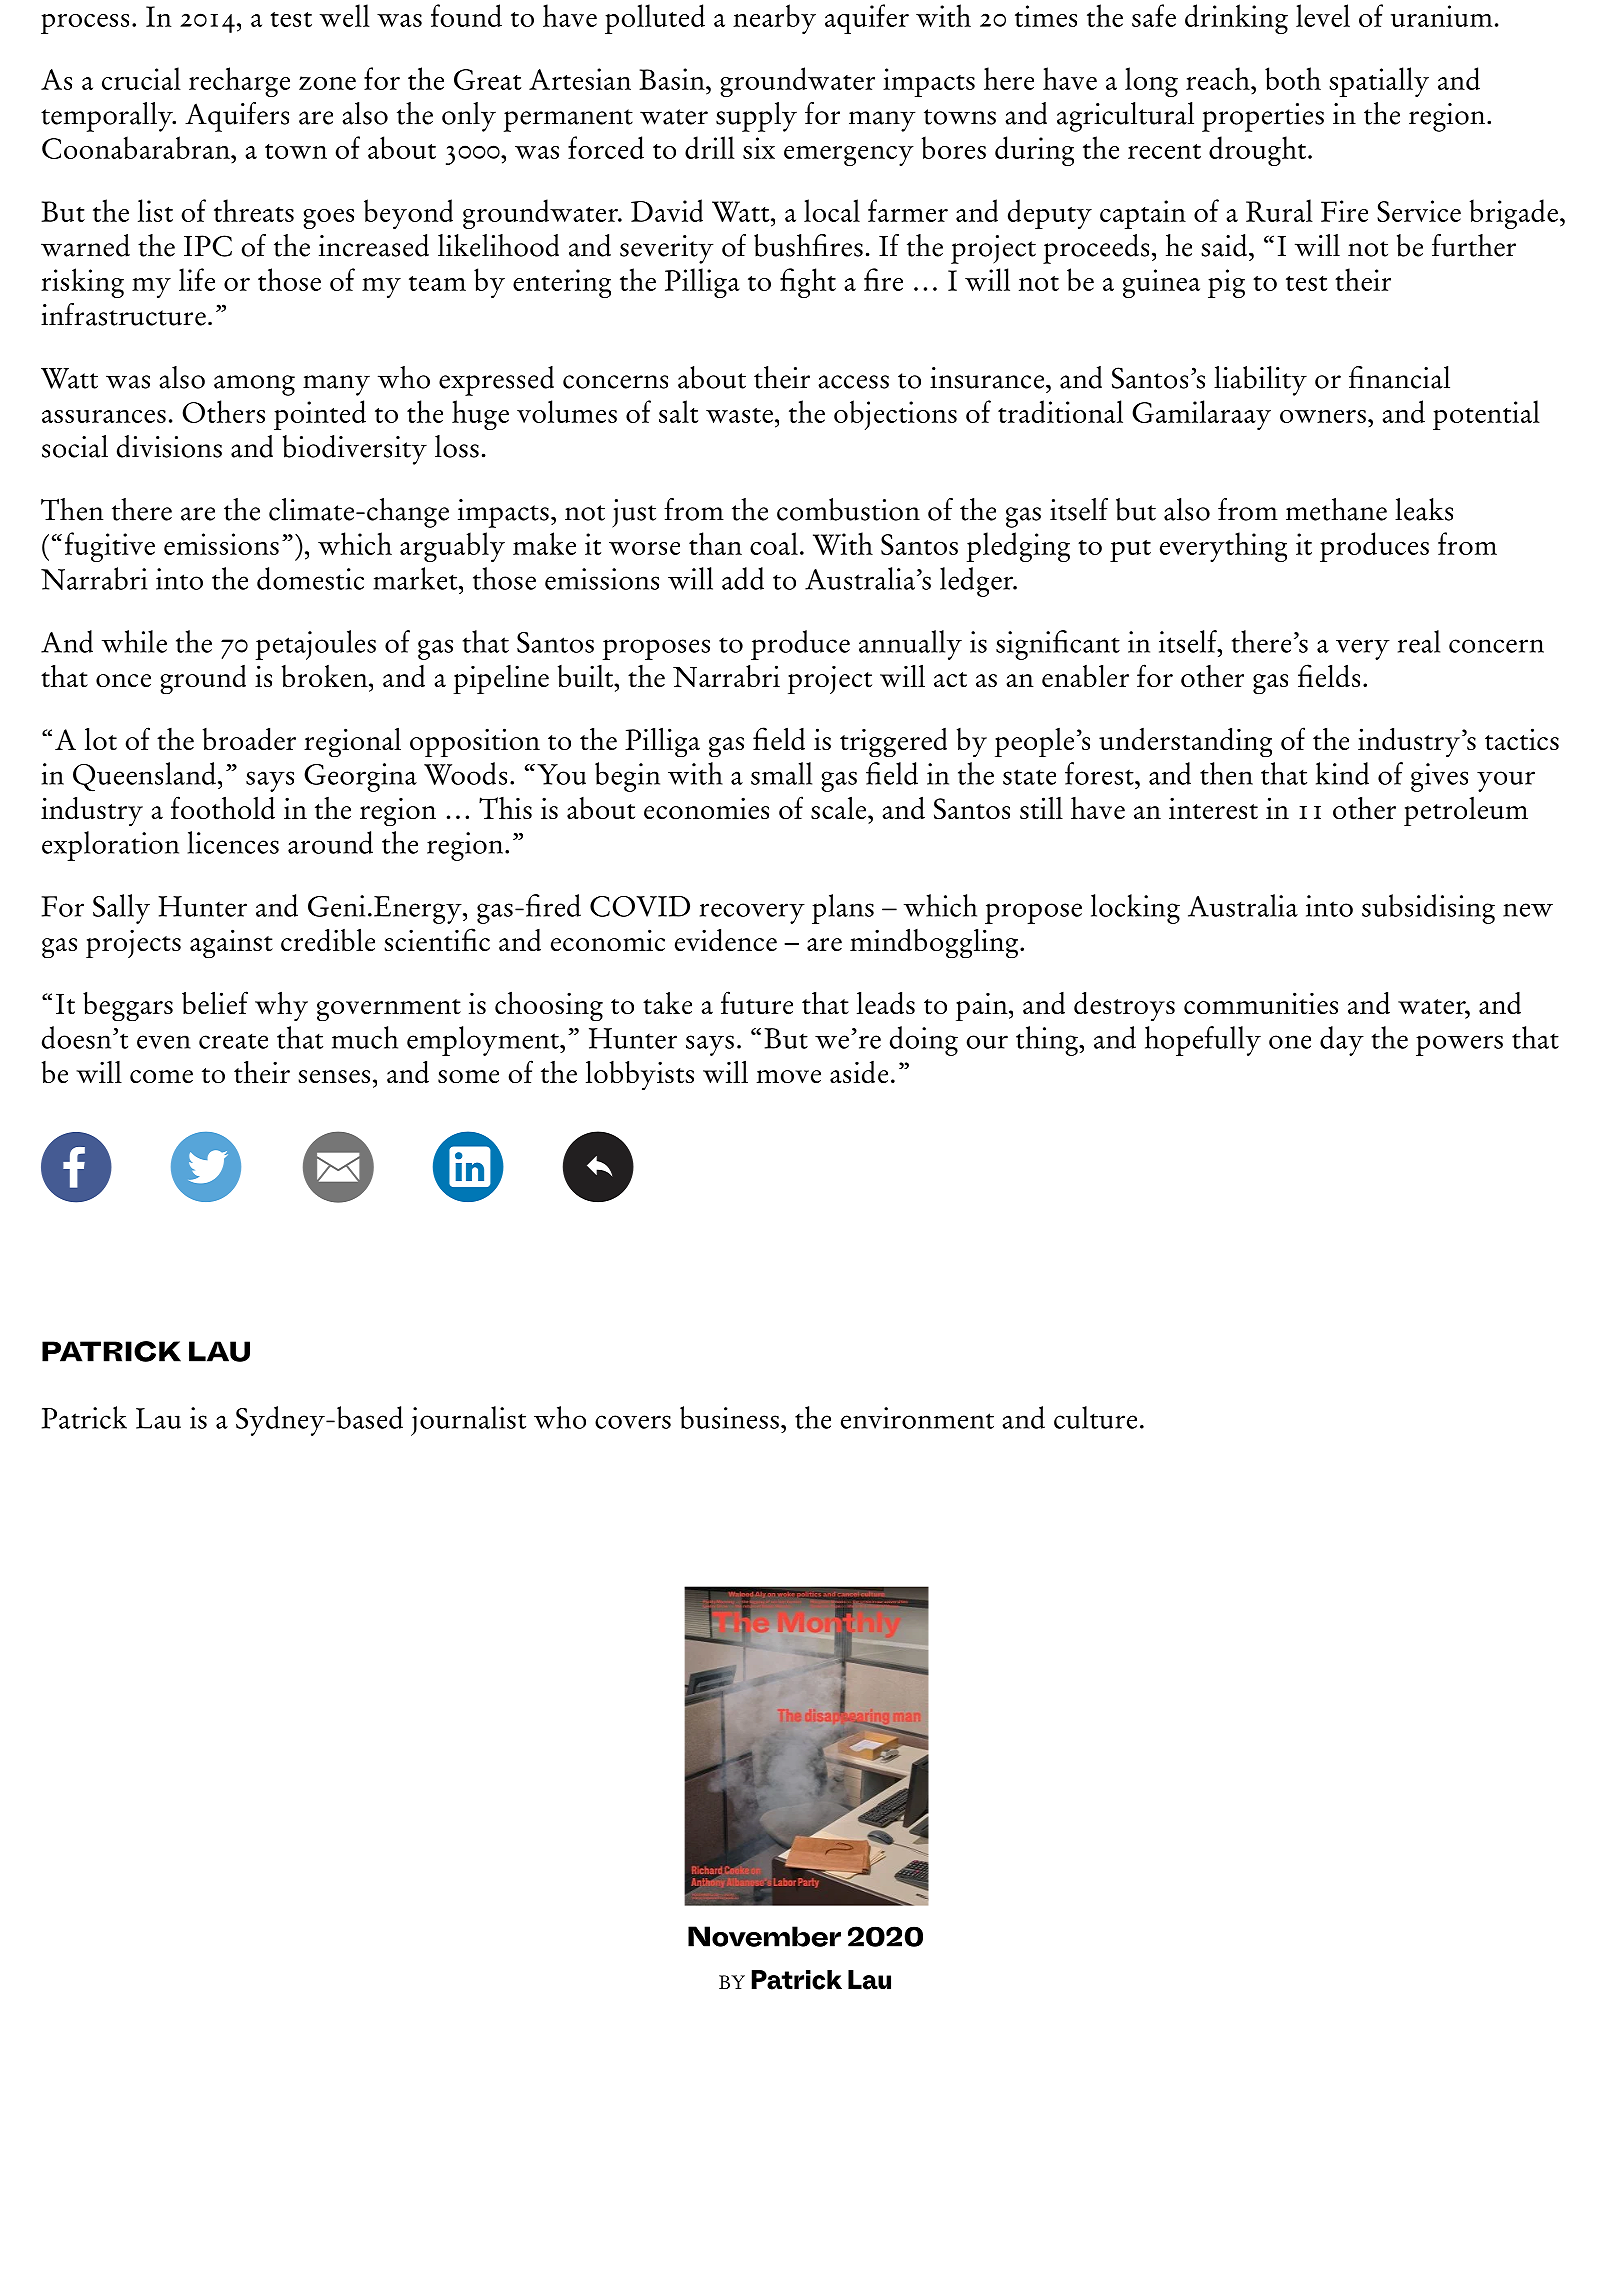  What do you see at coordinates (633, 1422) in the document?
I see `covers` at bounding box center [633, 1422].
